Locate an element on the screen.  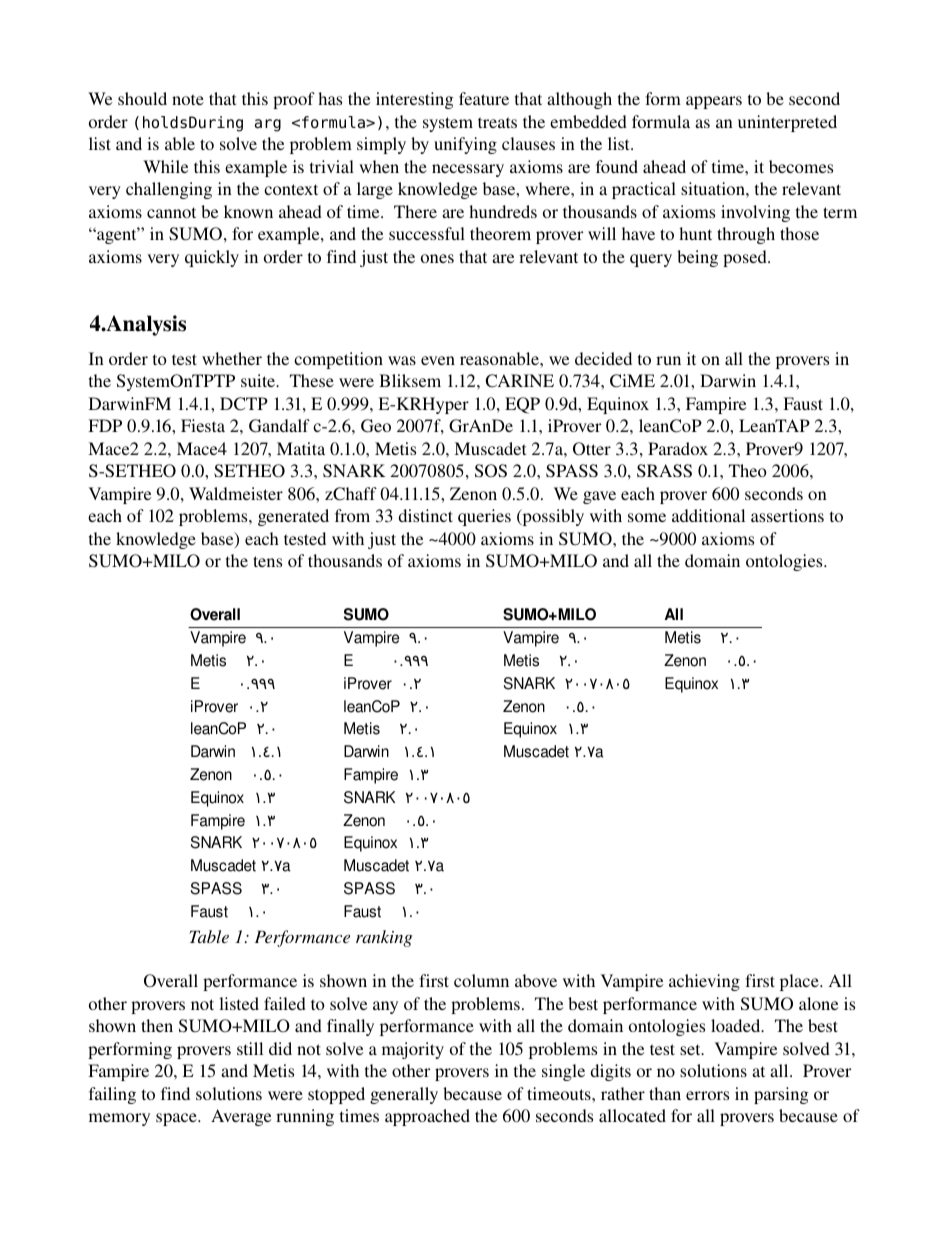
tens is located at coordinates (267, 561).
